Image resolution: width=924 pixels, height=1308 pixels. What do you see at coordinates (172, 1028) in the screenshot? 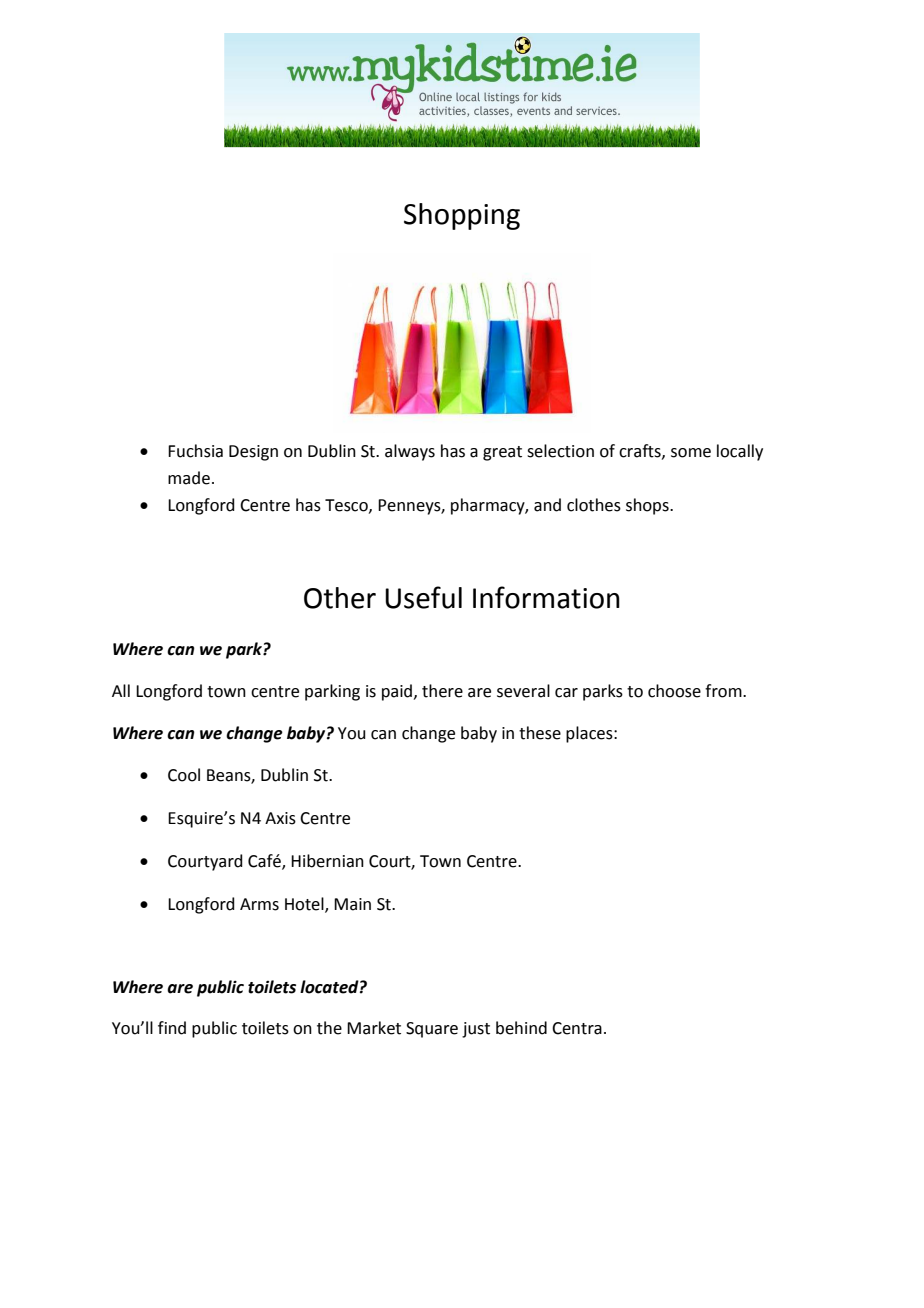
I see `find` at bounding box center [172, 1028].
